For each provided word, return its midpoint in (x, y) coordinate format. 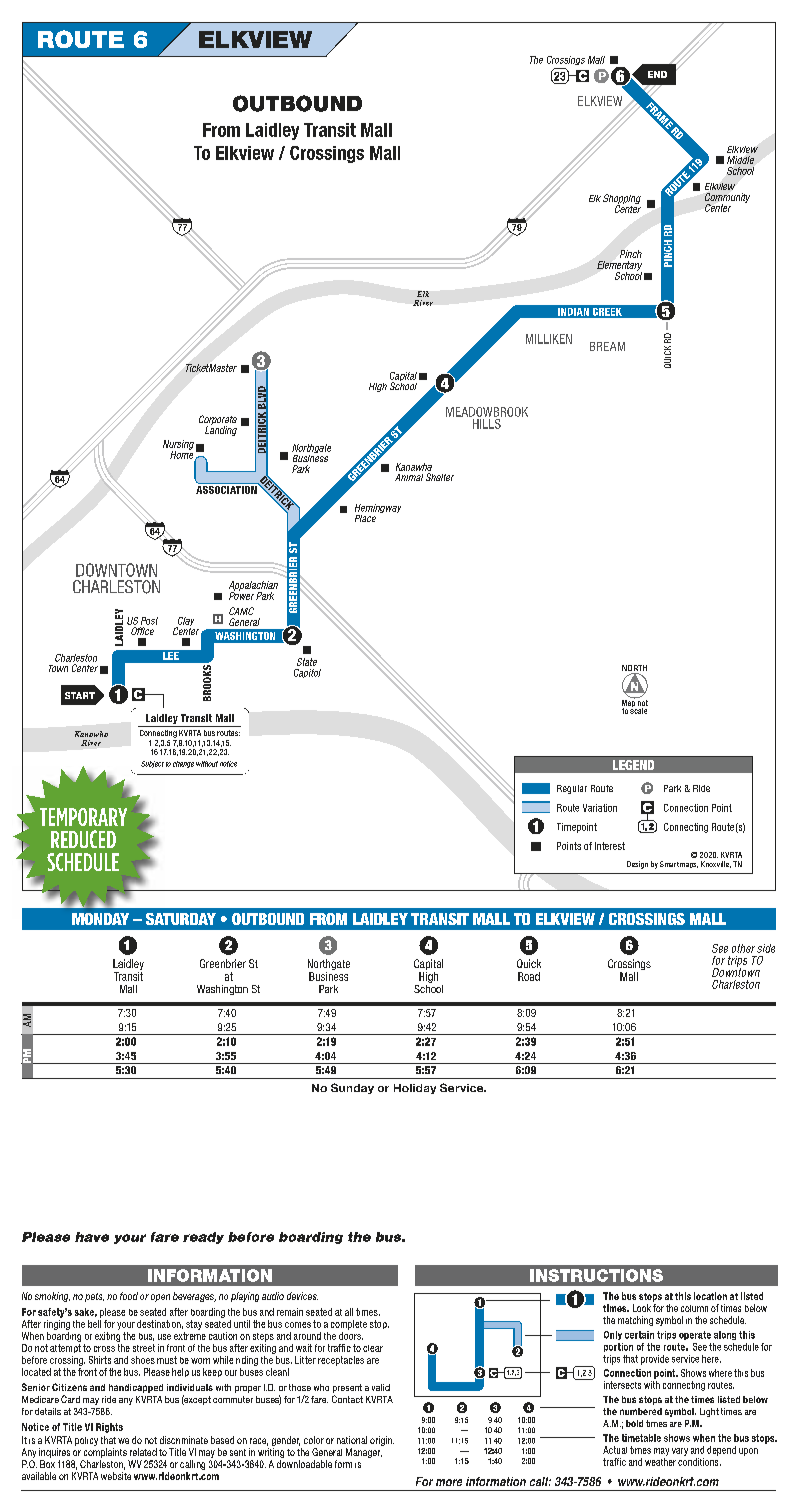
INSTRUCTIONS (596, 1275)
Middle (740, 160)
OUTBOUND (297, 103)
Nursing (178, 446)
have (92, 1237)
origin (382, 1441)
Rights (109, 1428)
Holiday (415, 1089)
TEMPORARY (83, 817)
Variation (600, 808)
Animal (409, 477)
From (221, 130)
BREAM (607, 346)
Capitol (307, 673)
